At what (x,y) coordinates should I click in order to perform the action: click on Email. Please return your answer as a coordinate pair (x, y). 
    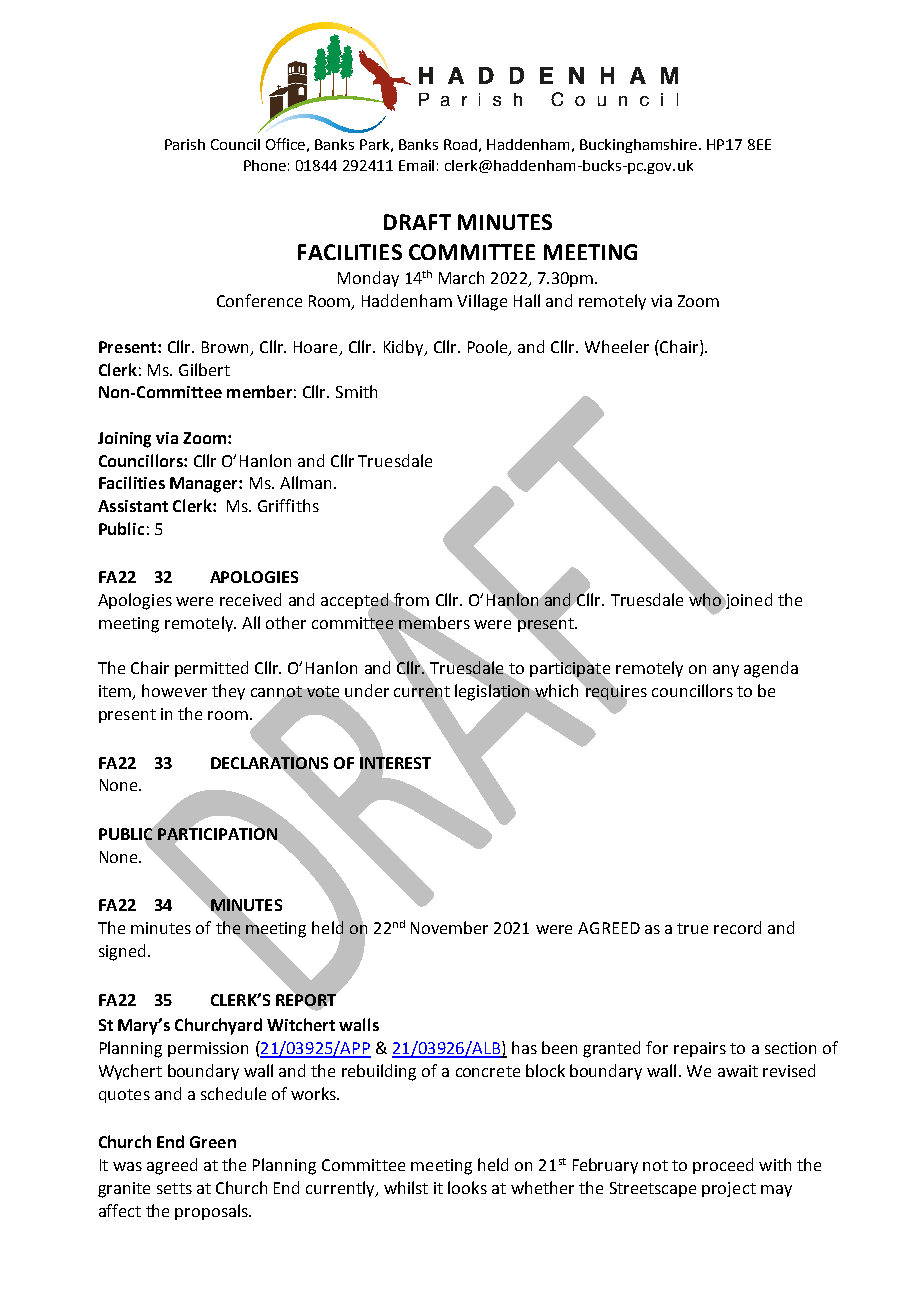
    Looking at the image, I should click on (416, 165).
